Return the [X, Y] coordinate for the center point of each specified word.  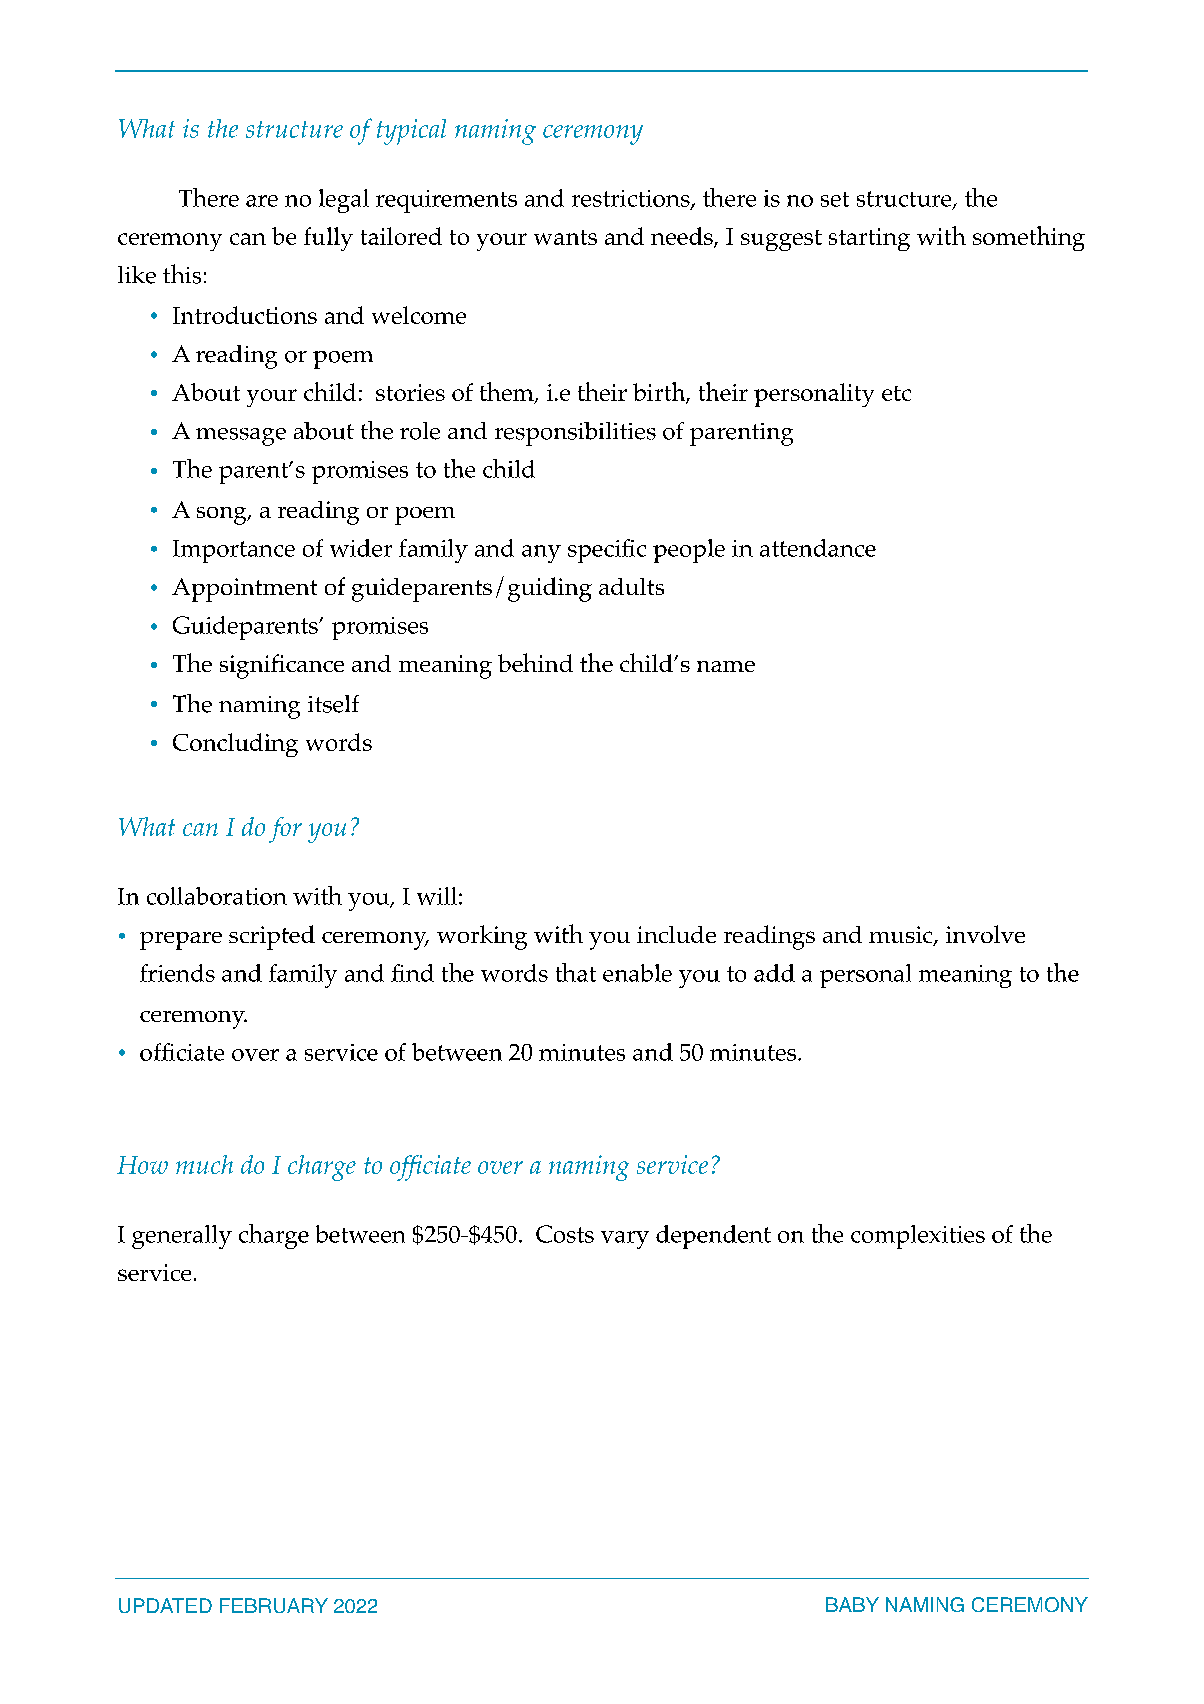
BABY [852, 1604]
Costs [565, 1234]
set [835, 199]
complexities [918, 1237]
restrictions [632, 199]
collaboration [217, 896]
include [676, 934]
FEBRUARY [274, 1605]
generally [182, 1237]
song [223, 516]
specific [607, 551]
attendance [818, 548]
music [902, 936]
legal [344, 201]
